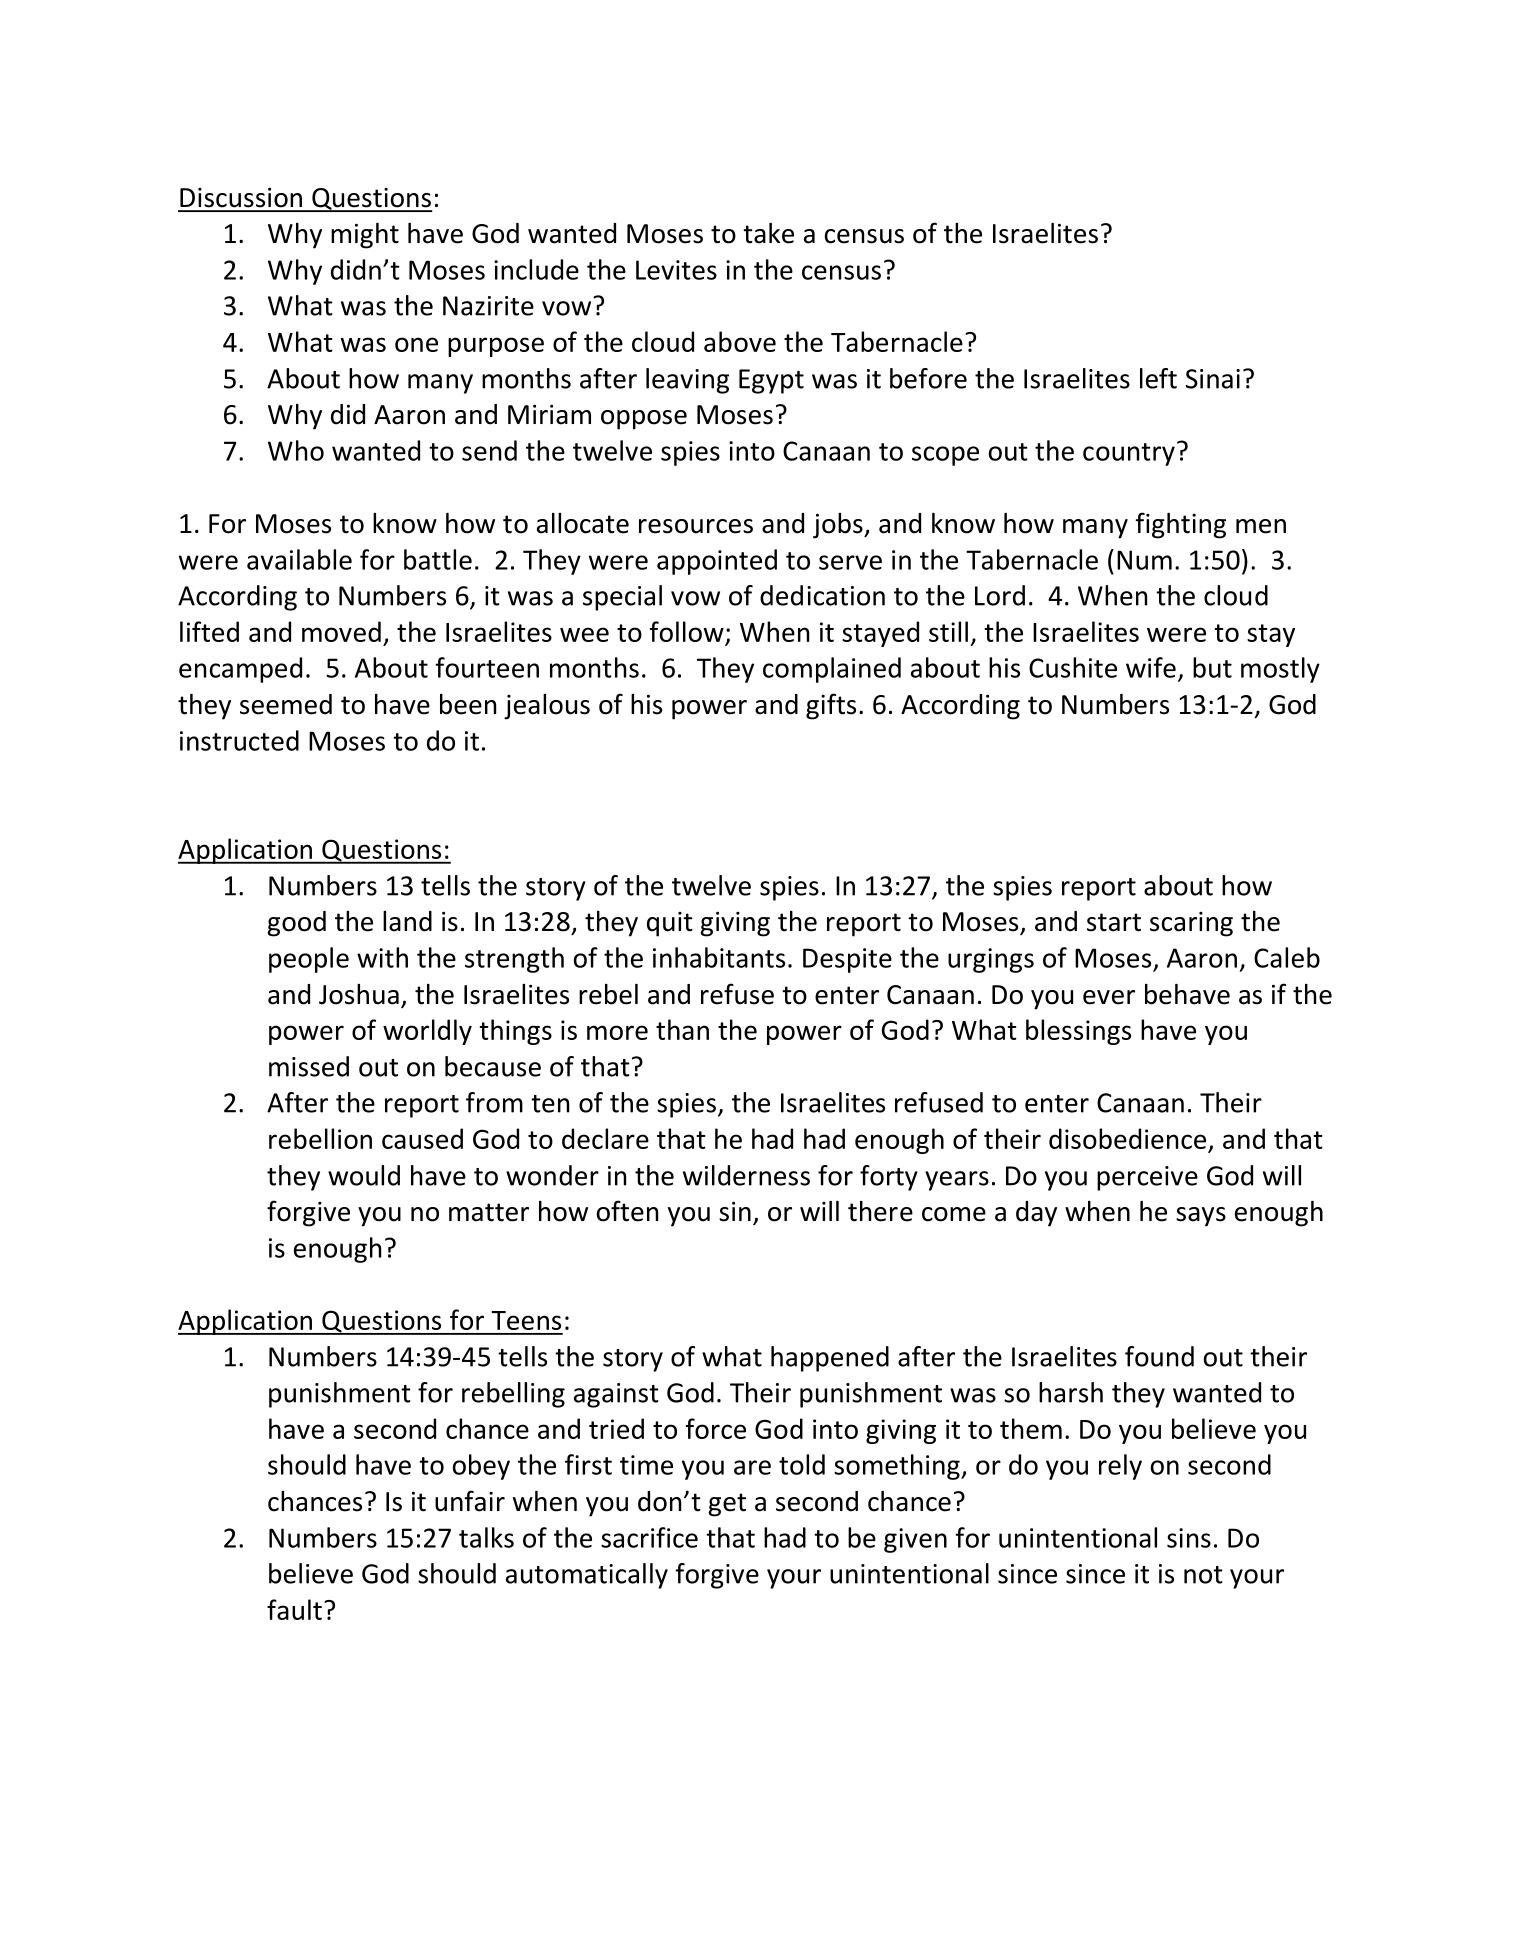 The height and width of the page is (1958, 1513). What do you see at coordinates (294, 1609) in the page?
I see `fault` at bounding box center [294, 1609].
